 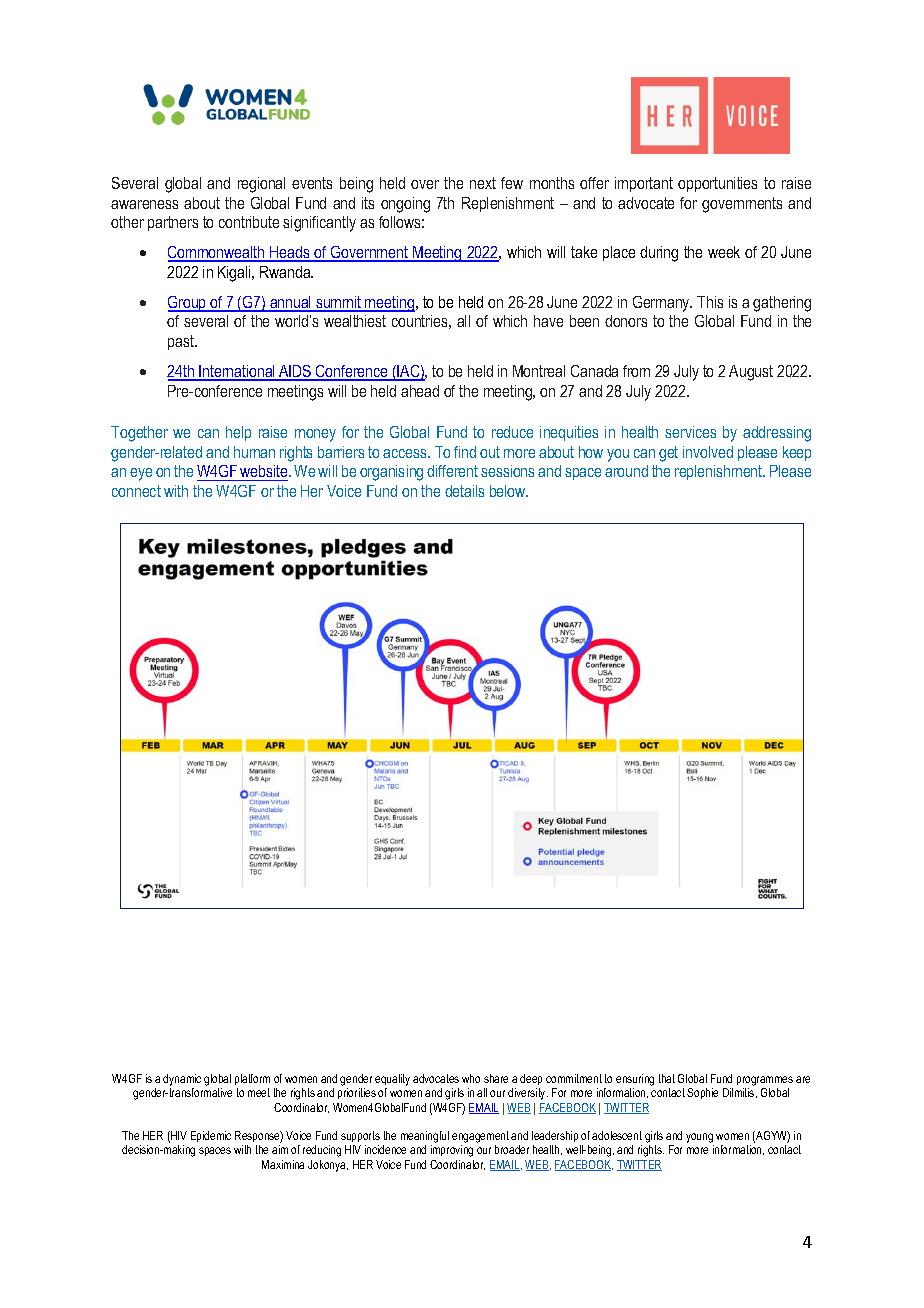 What do you see at coordinates (700, 1139) in the screenshot?
I see `young` at bounding box center [700, 1139].
